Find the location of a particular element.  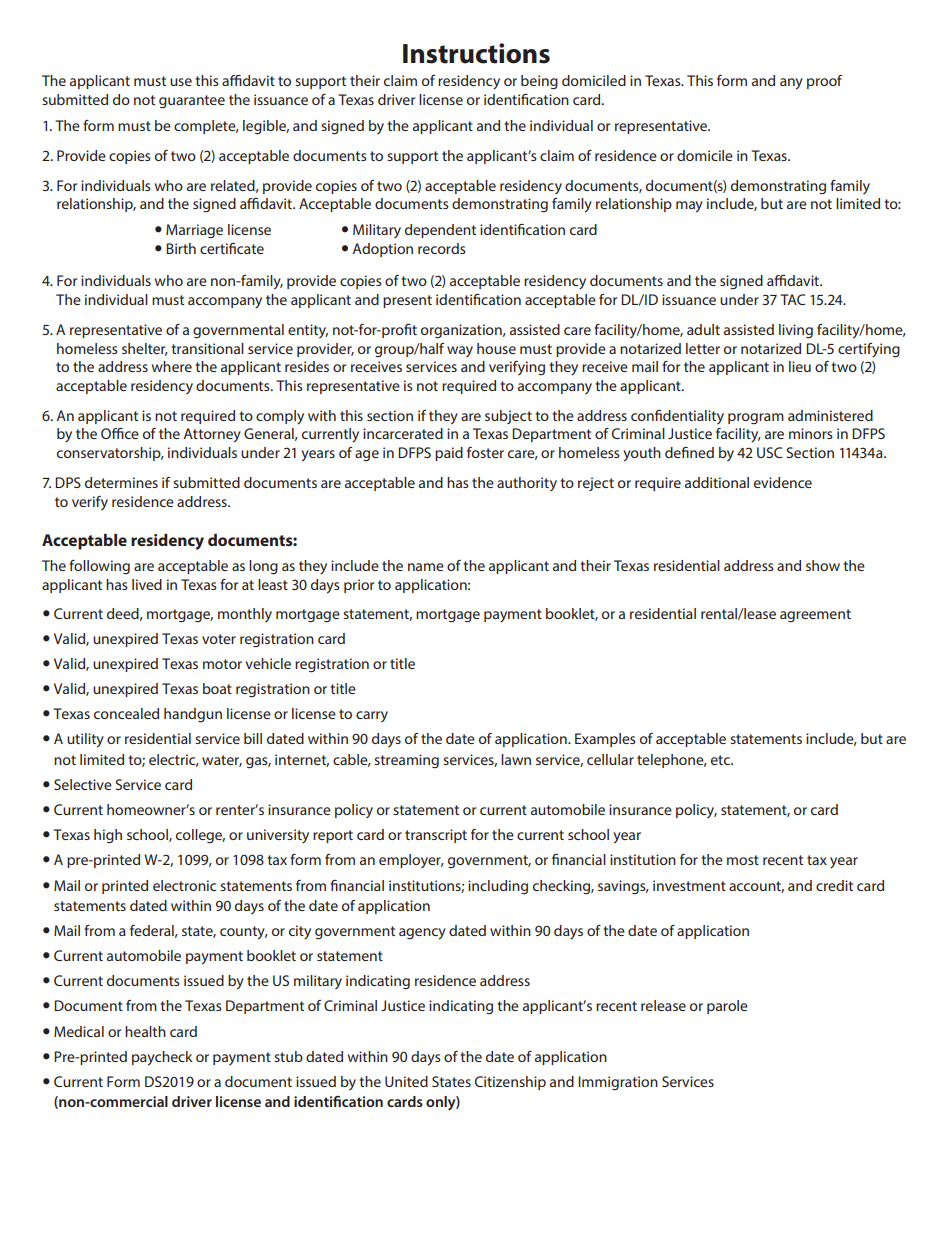

guarantee is located at coordinates (192, 102).
